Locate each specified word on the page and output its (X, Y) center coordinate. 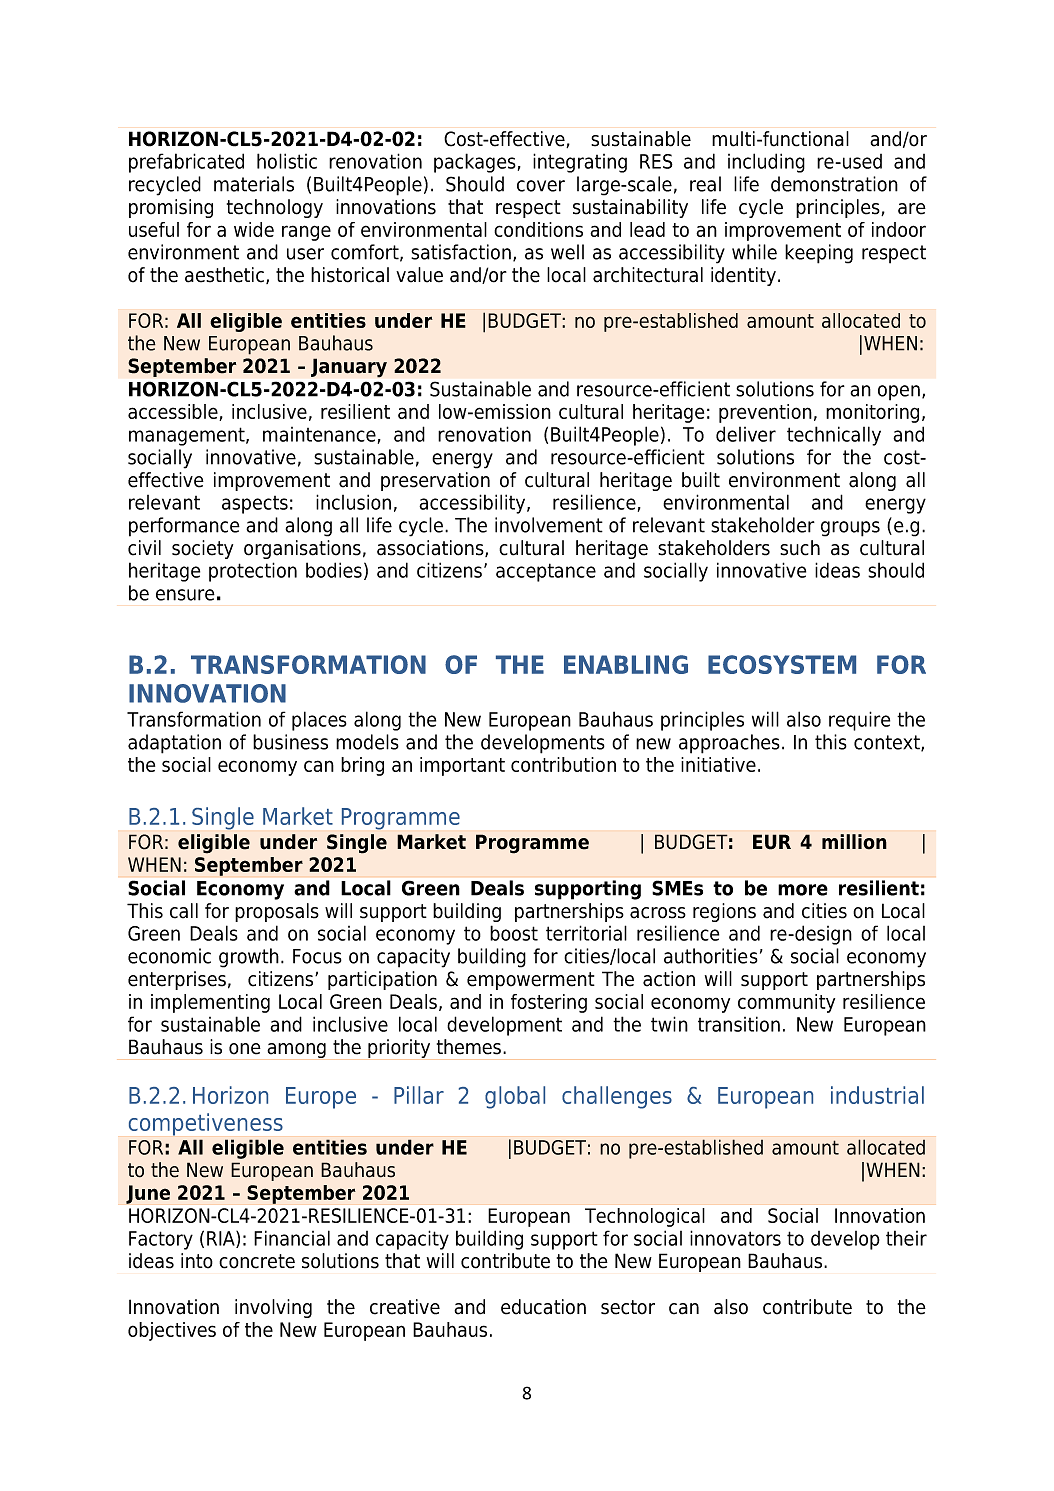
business (290, 742)
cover (541, 186)
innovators (735, 1238)
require (859, 721)
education (543, 1307)
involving (273, 1308)
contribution (563, 764)
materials (254, 184)
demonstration (834, 184)
